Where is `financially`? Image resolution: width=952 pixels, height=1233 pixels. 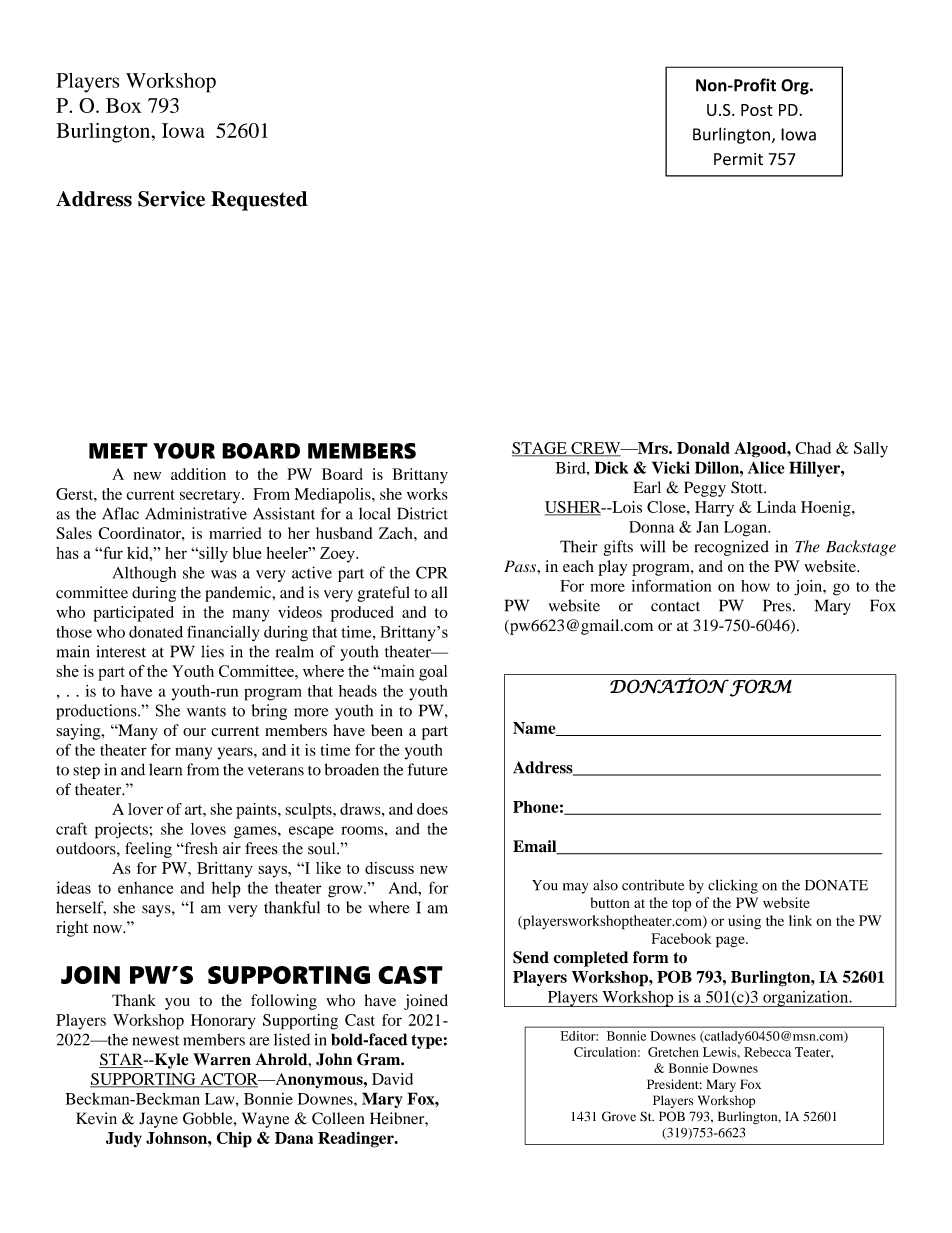 financially is located at coordinates (223, 633).
